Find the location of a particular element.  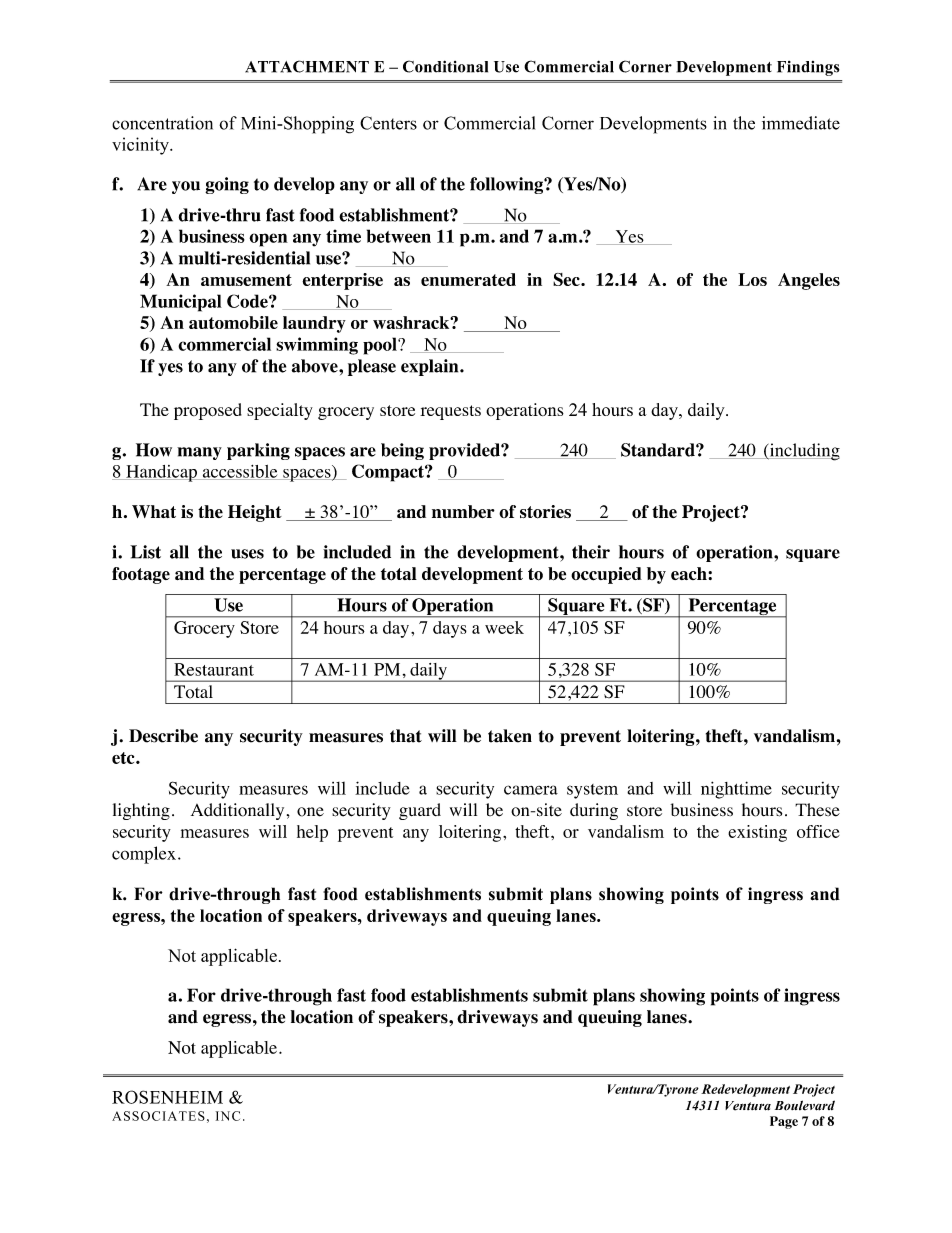

provided is located at coordinates (465, 451).
